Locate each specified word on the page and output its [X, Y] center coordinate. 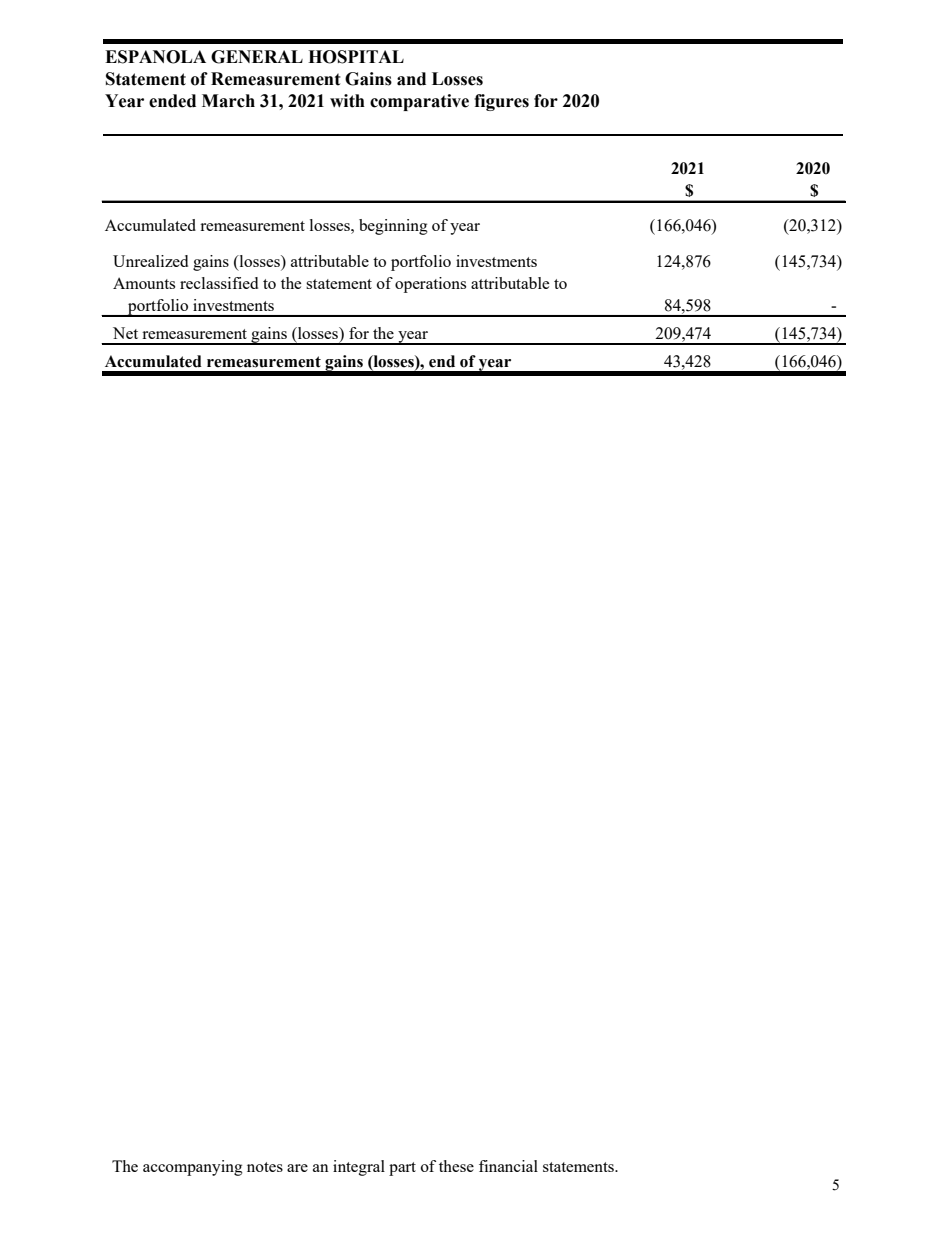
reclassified [219, 283]
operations [430, 285]
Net [125, 333]
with [347, 101]
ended [172, 101]
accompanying [193, 1168]
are [297, 1168]
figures [501, 102]
